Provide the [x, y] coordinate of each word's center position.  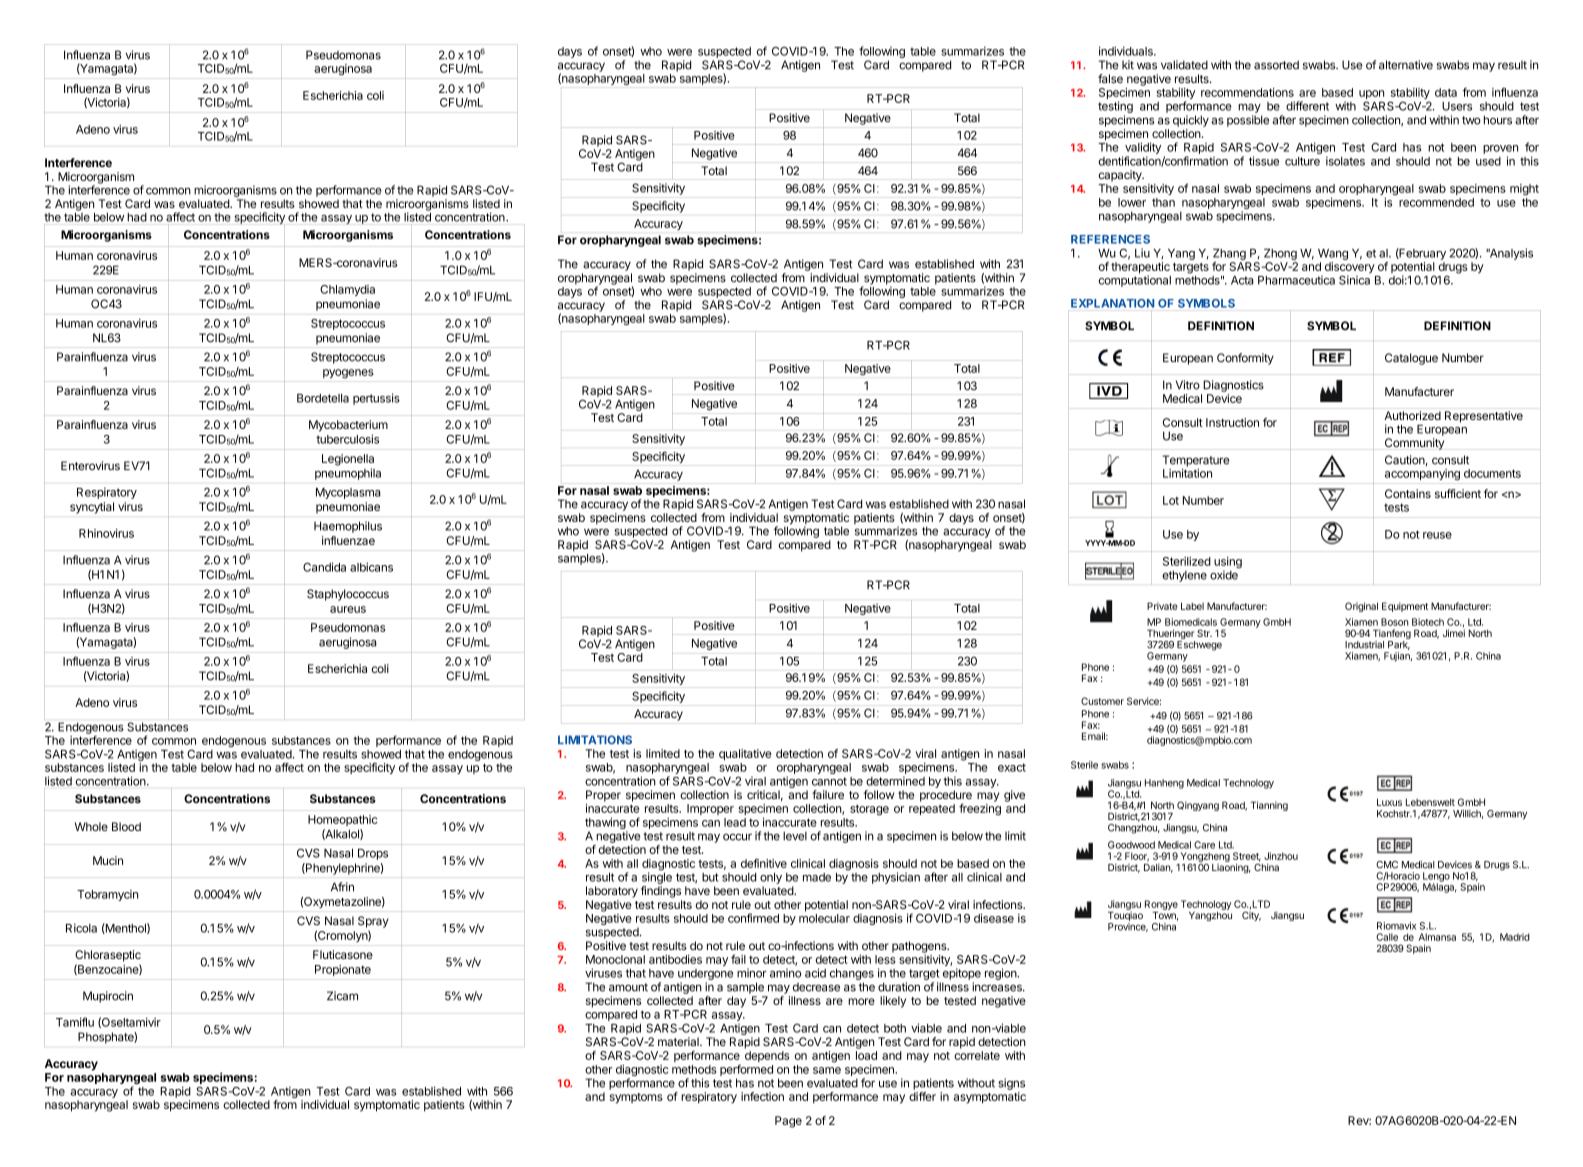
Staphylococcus [348, 595]
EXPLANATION [1112, 303]
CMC [1387, 865]
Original [1361, 607]
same [827, 1070]
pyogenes [348, 374]
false [1110, 78]
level [795, 836]
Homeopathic [342, 820]
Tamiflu [75, 1022]
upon [1371, 96]
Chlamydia [347, 290]
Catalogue [1411, 359]
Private [1162, 606]
